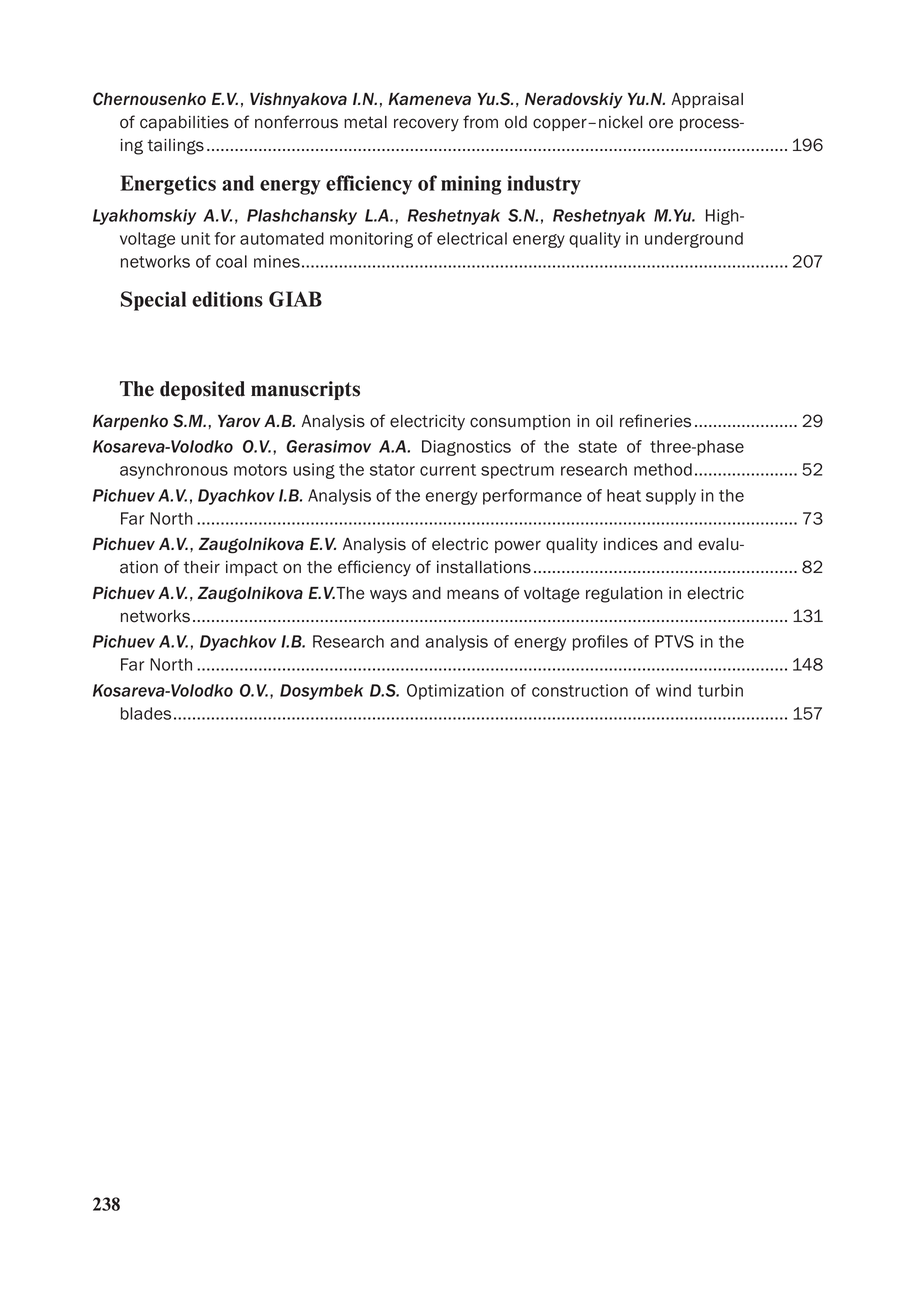 This page has height=1305, width=924. What do you see at coordinates (466, 448) in the page?
I see `Diagnostics` at bounding box center [466, 448].
